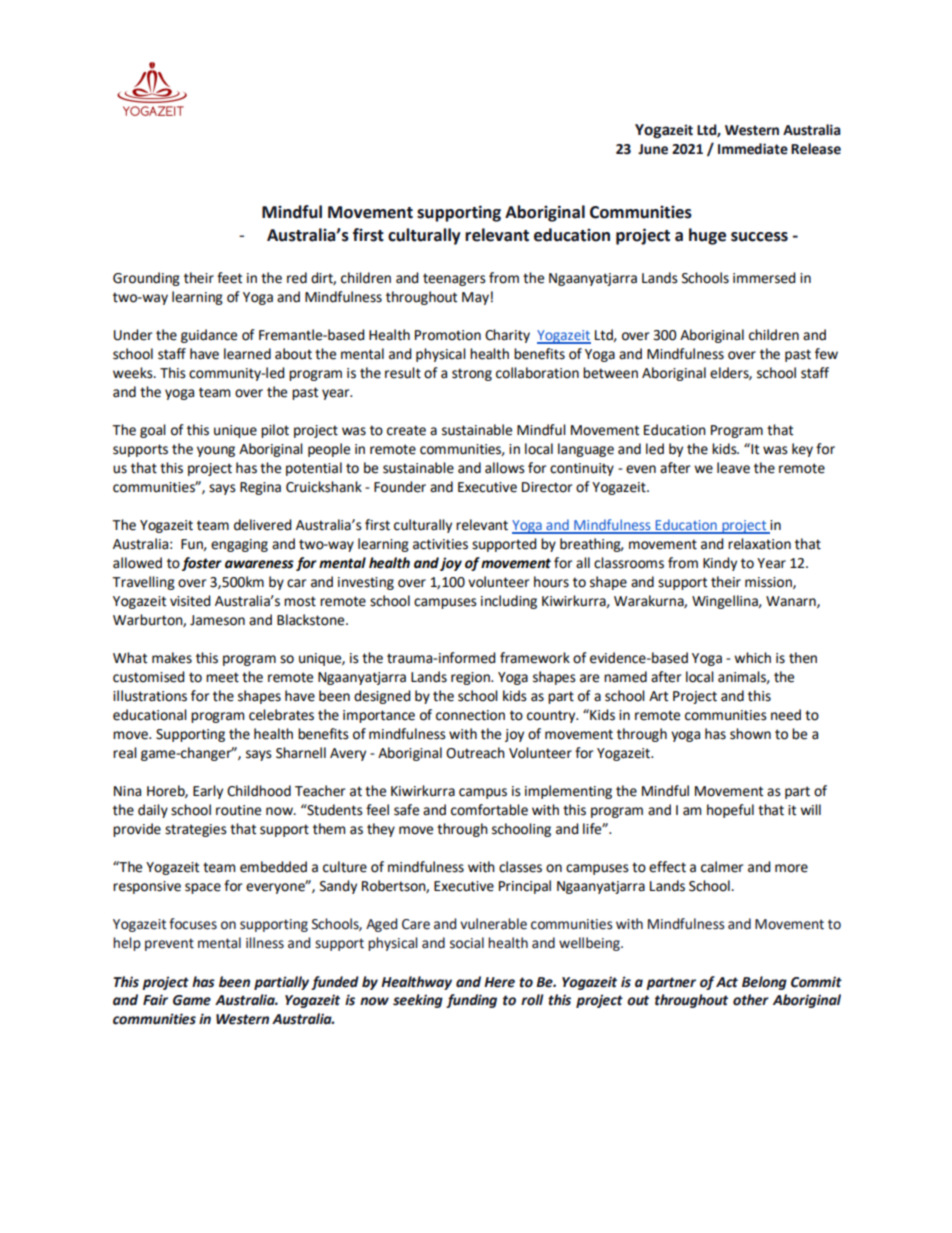 The width and height of the screenshot is (952, 1233). I want to click on teenagers, so click(454, 279).
